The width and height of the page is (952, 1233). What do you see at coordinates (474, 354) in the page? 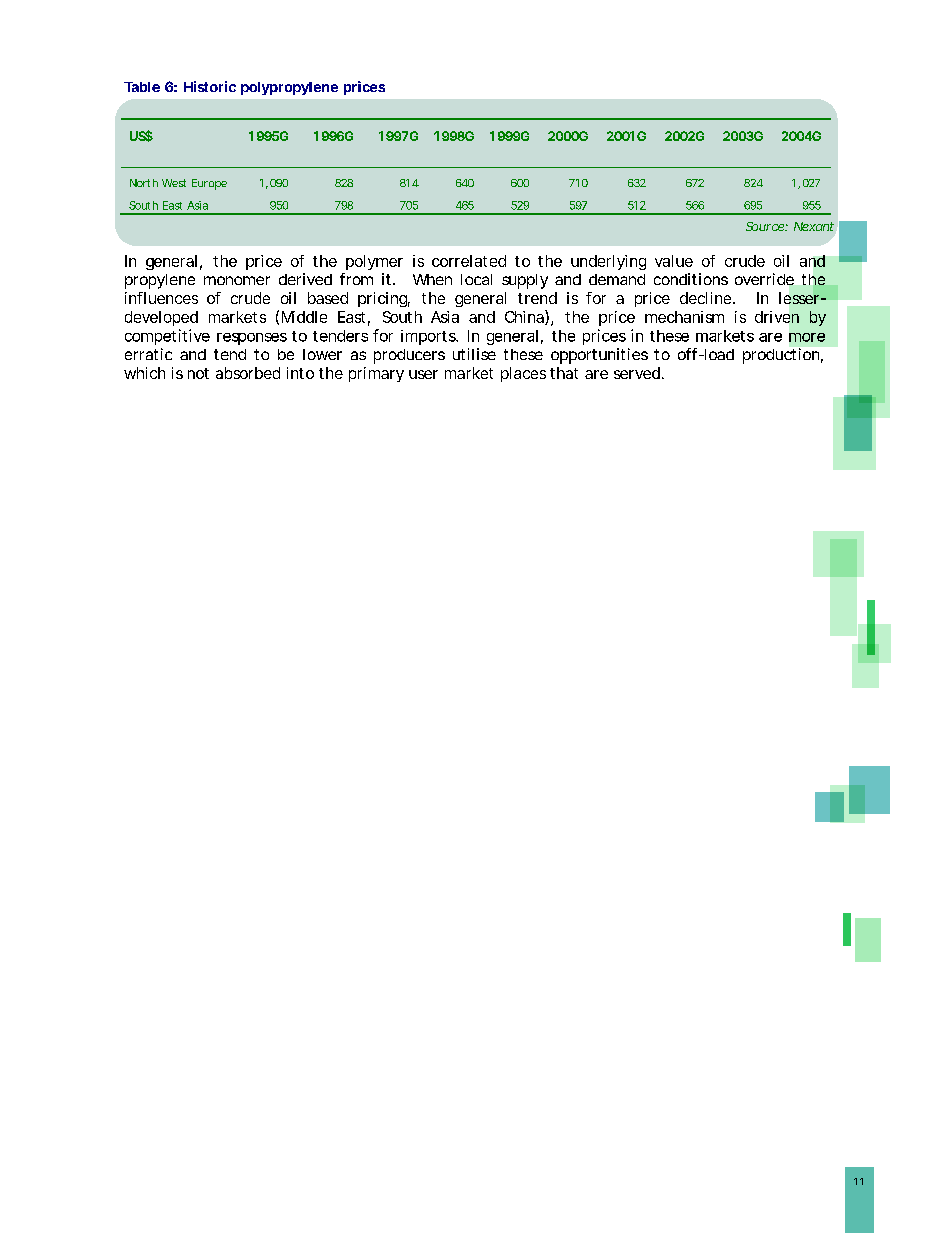
I see `utilise` at bounding box center [474, 354].
